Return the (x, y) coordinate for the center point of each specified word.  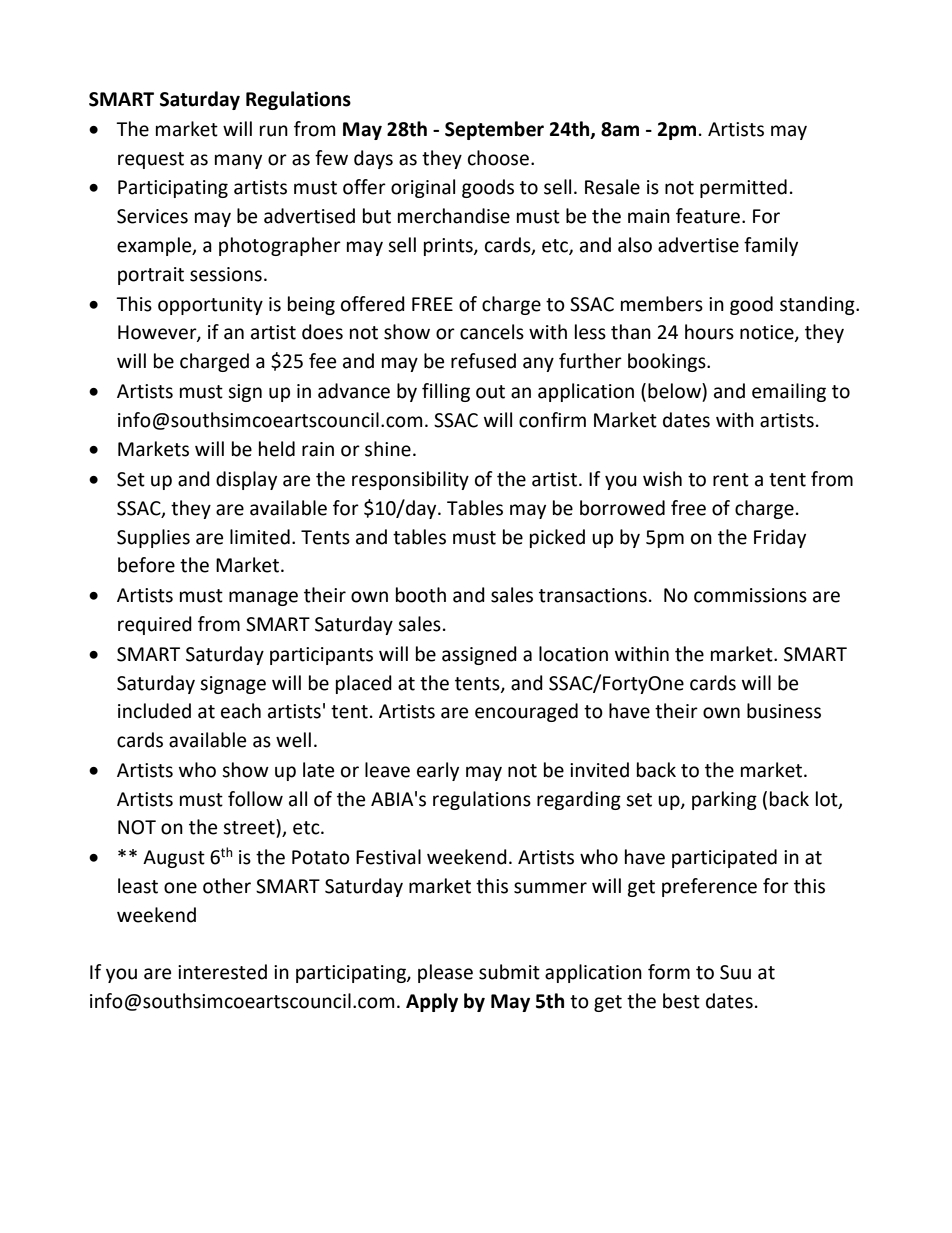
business (784, 711)
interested (222, 972)
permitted (743, 188)
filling (446, 392)
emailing (789, 392)
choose (498, 158)
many (238, 161)
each (241, 711)
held (277, 449)
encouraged (526, 712)
